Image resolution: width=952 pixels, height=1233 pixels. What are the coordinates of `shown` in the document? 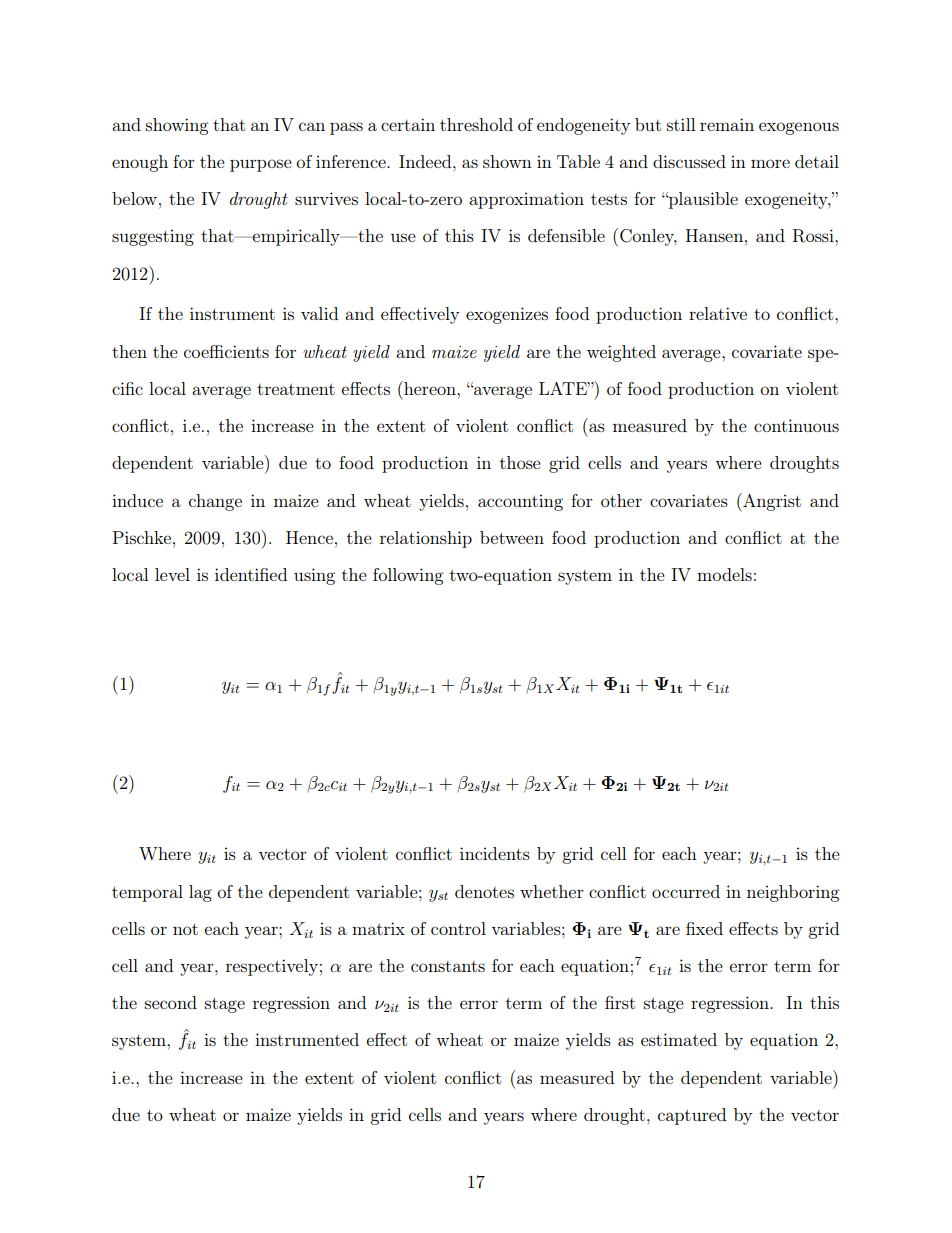 It's located at (507, 161).
